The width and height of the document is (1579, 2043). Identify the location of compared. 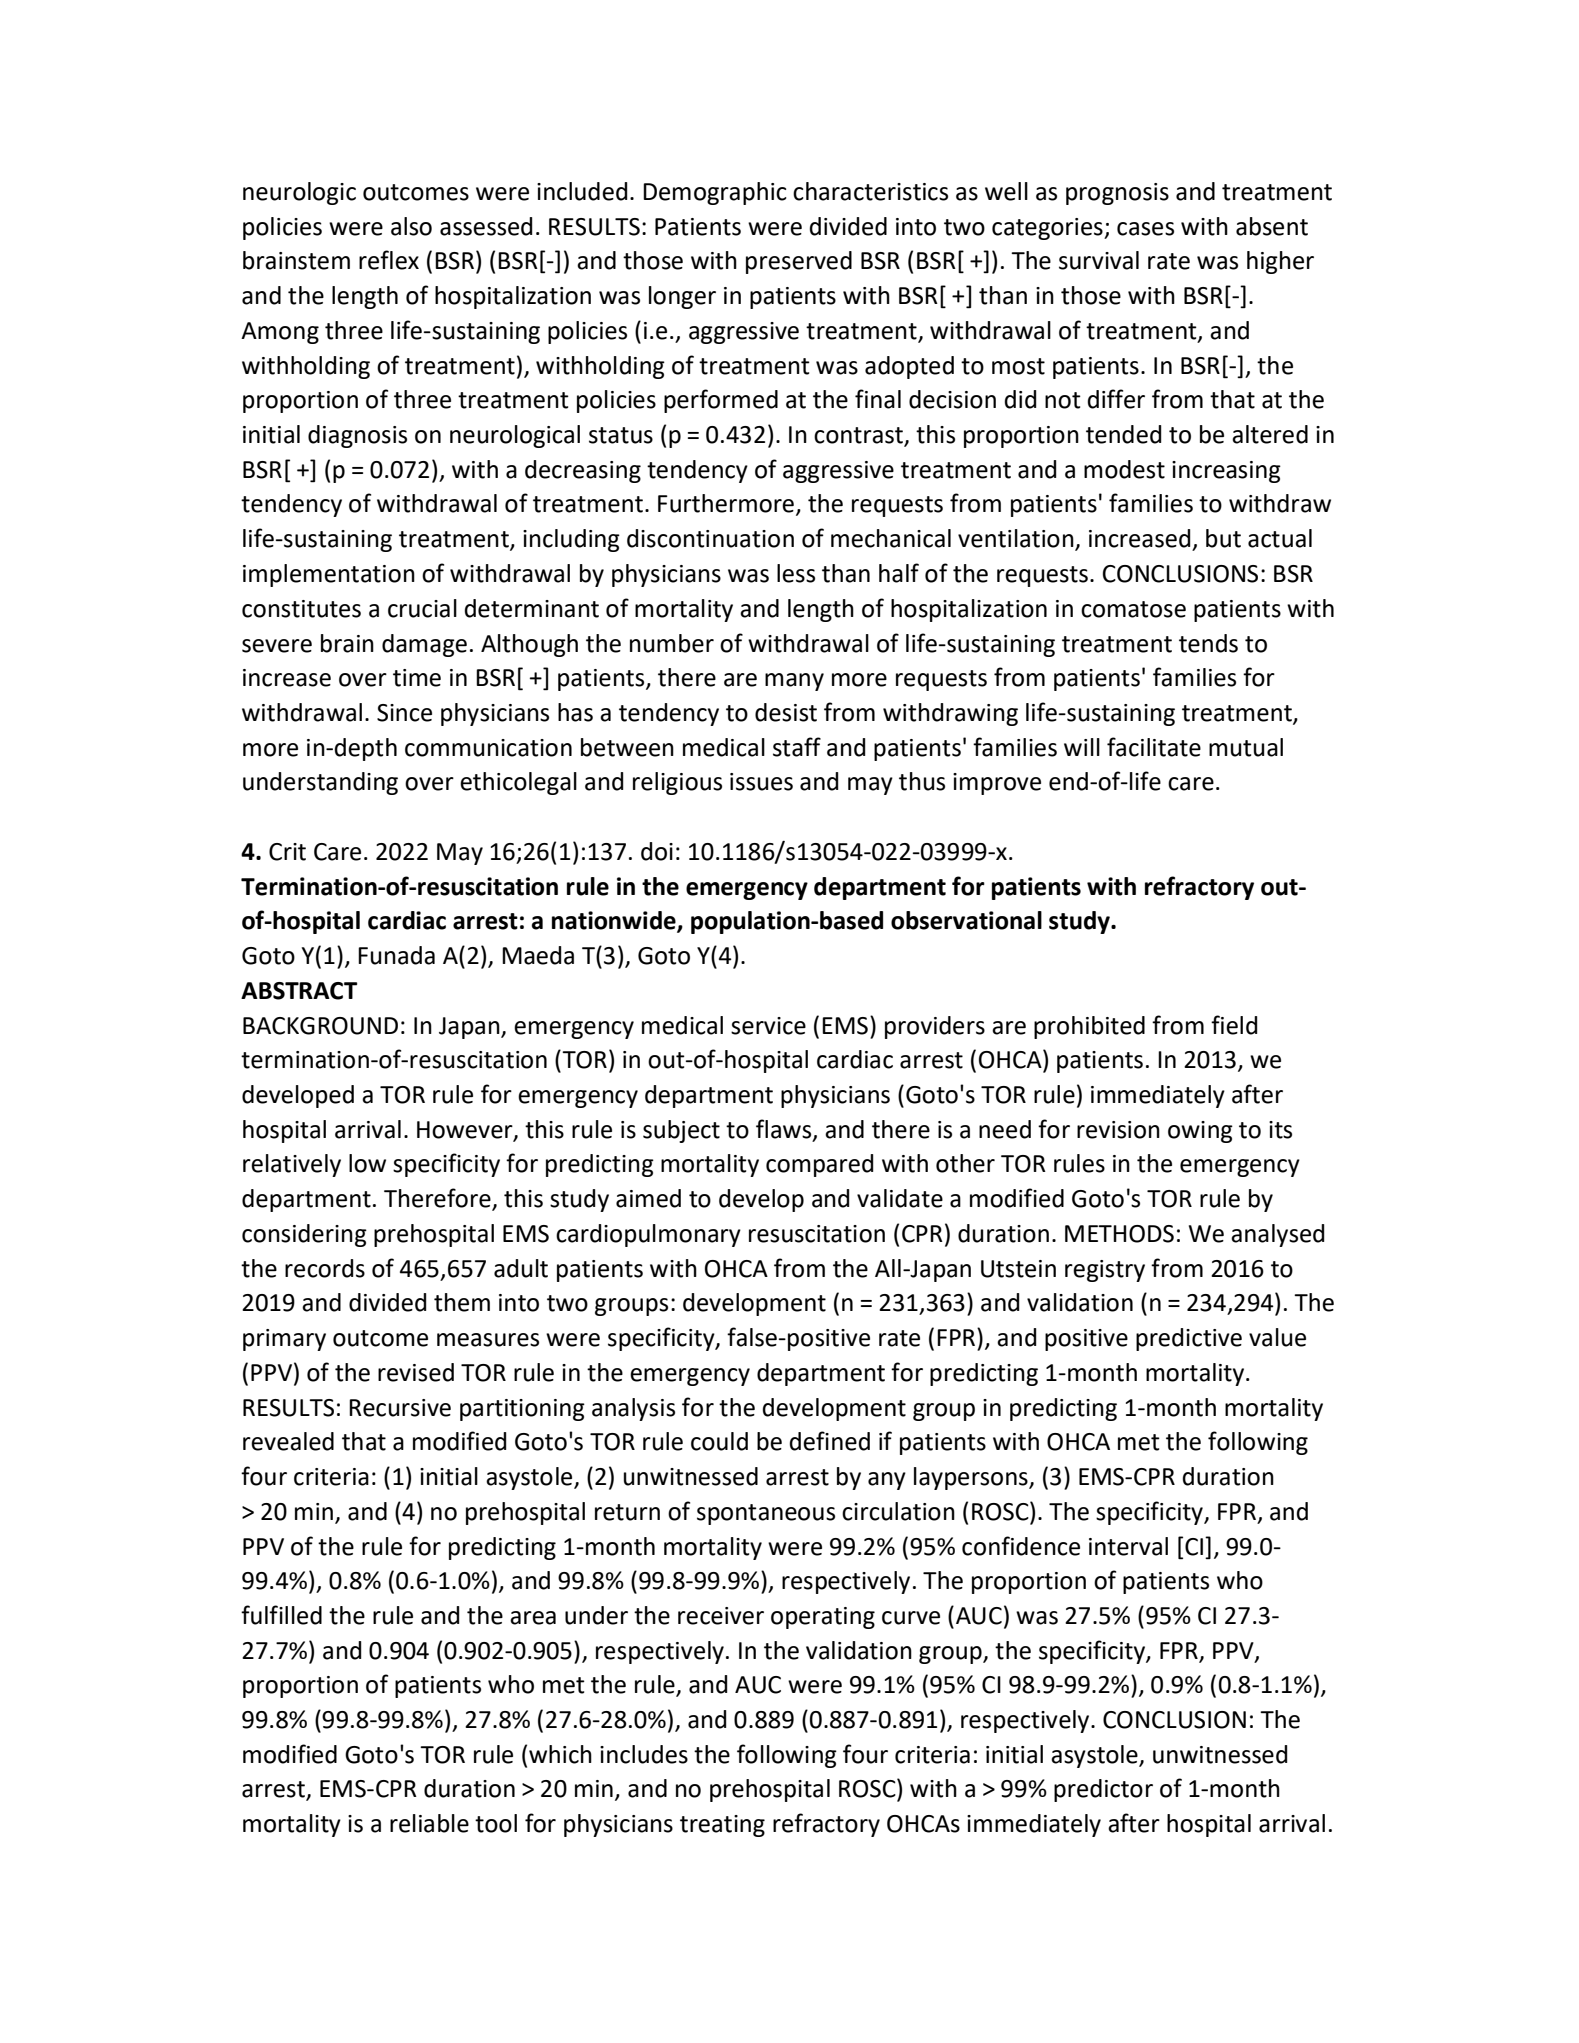
(819, 1165).
